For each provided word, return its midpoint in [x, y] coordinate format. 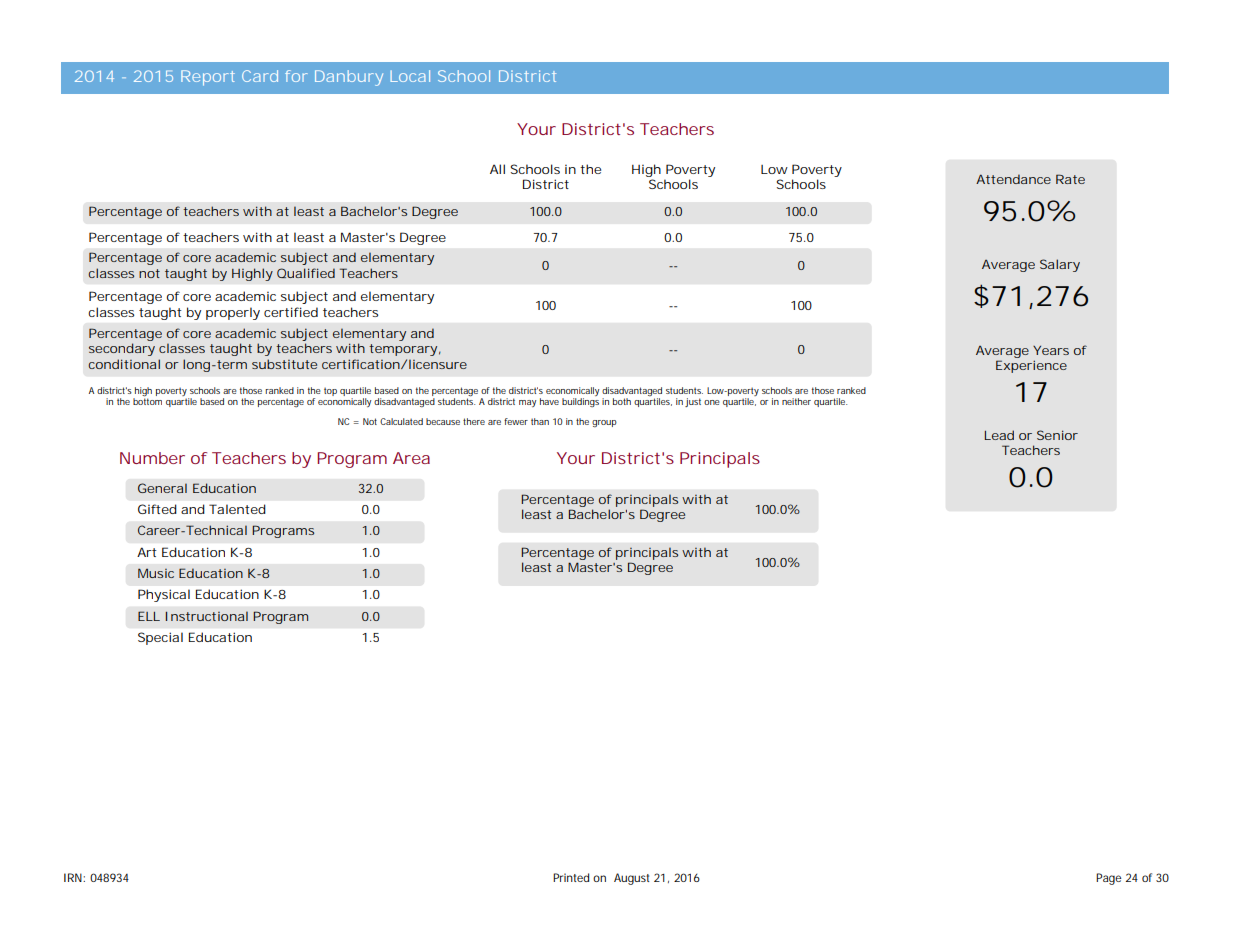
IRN [74, 877]
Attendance [1013, 179]
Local [410, 76]
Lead [999, 435]
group [604, 423]
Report [208, 78]
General [162, 488]
